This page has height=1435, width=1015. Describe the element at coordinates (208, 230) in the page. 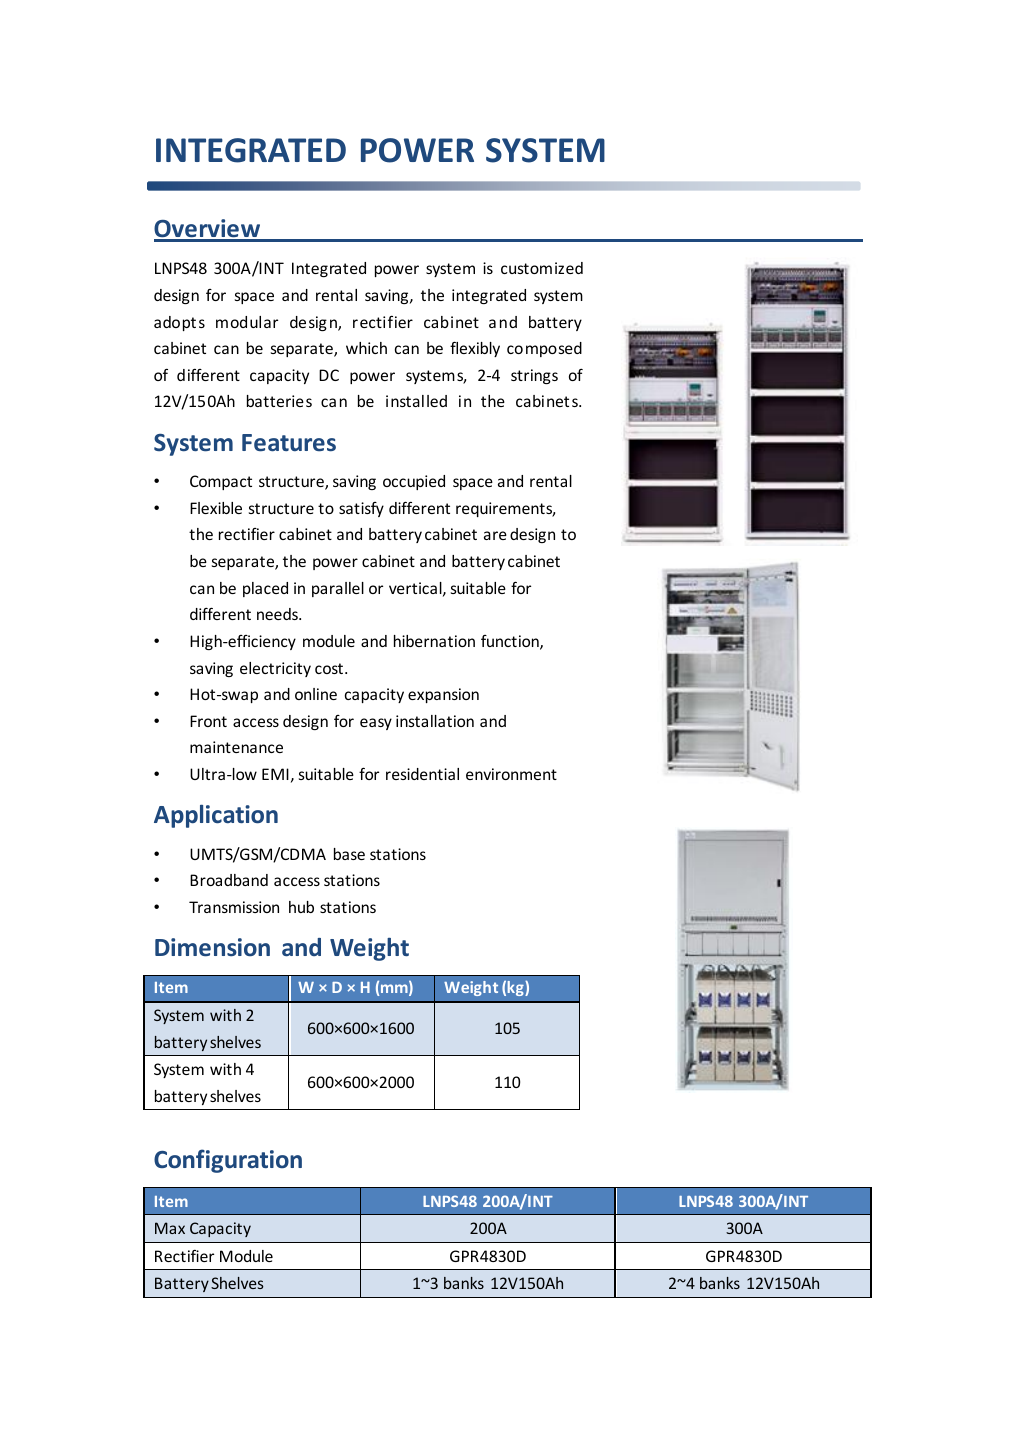

I see `Overview` at that location.
